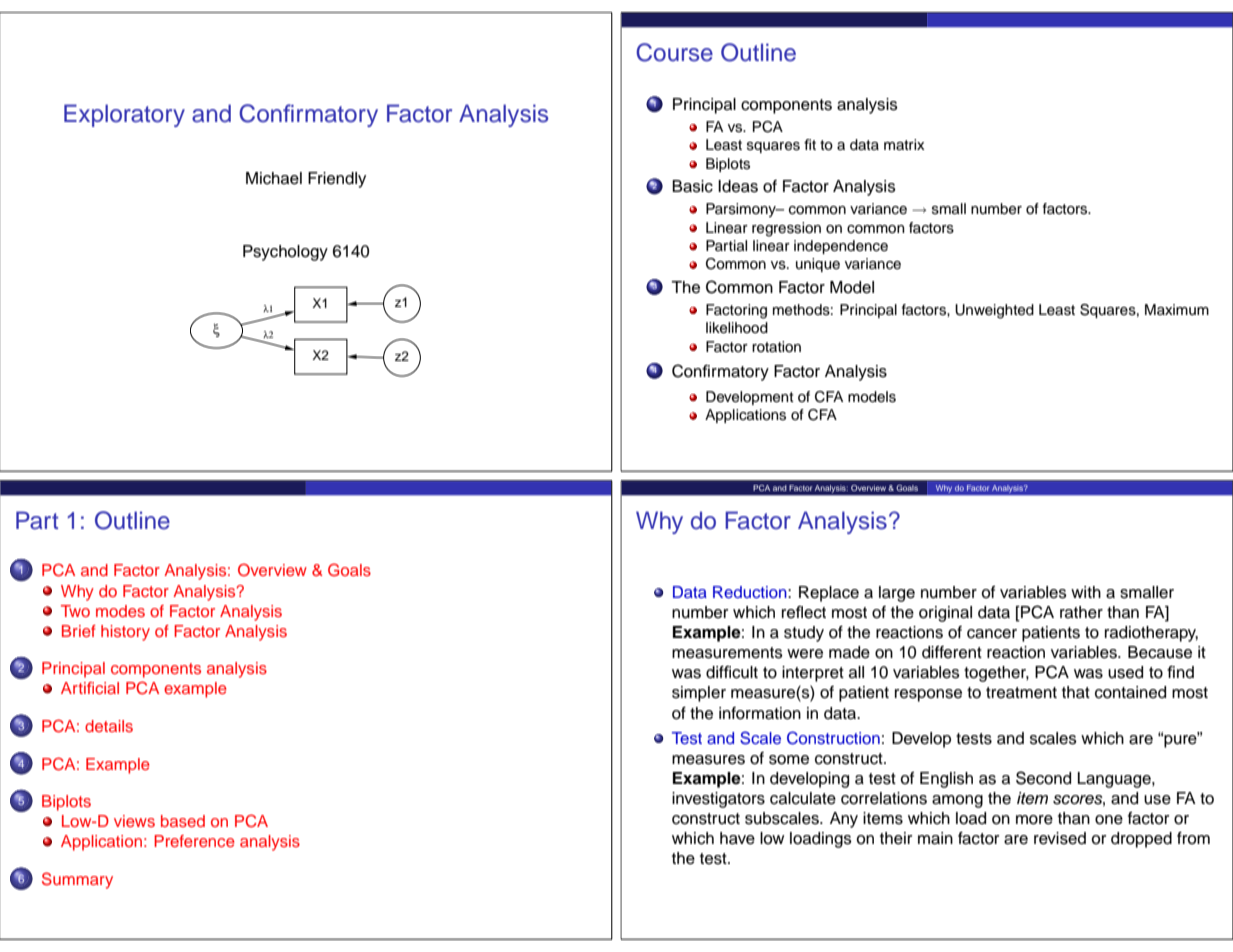  I want to click on history, so click(125, 633).
